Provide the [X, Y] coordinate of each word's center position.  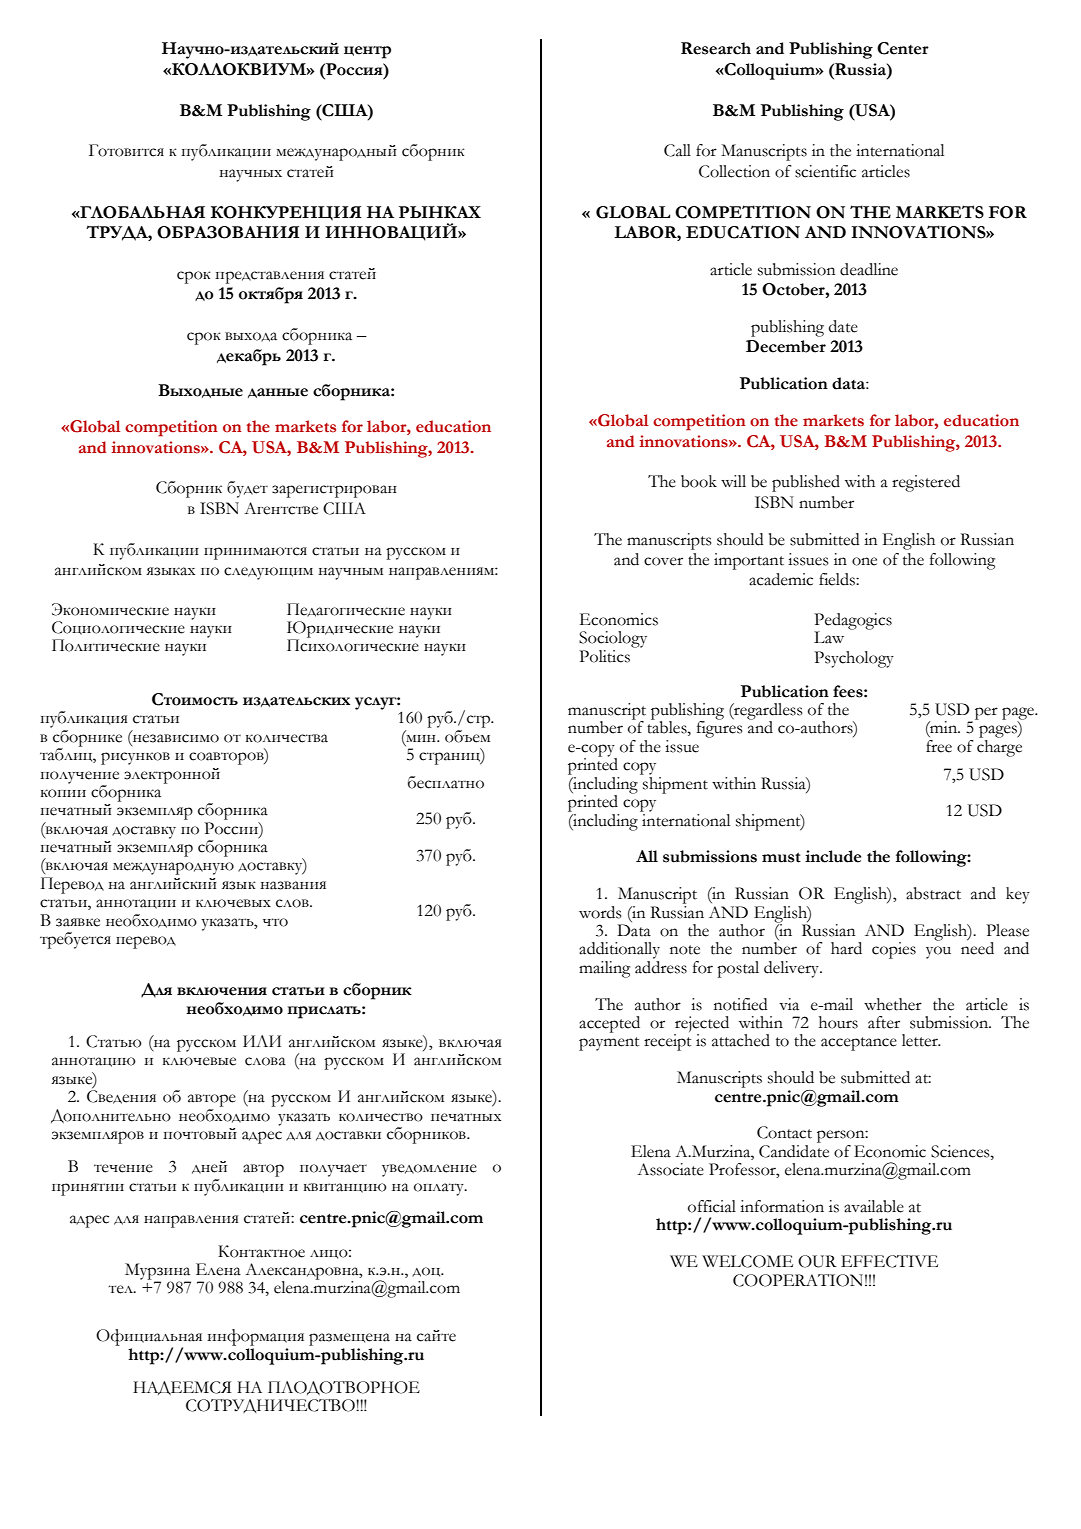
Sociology [613, 639]
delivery [793, 969]
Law [829, 637]
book [699, 481]
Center [903, 48]
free [939, 746]
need [977, 947]
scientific [825, 171]
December [786, 346]
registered [926, 483]
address [661, 966]
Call [677, 150]
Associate [670, 1169]
